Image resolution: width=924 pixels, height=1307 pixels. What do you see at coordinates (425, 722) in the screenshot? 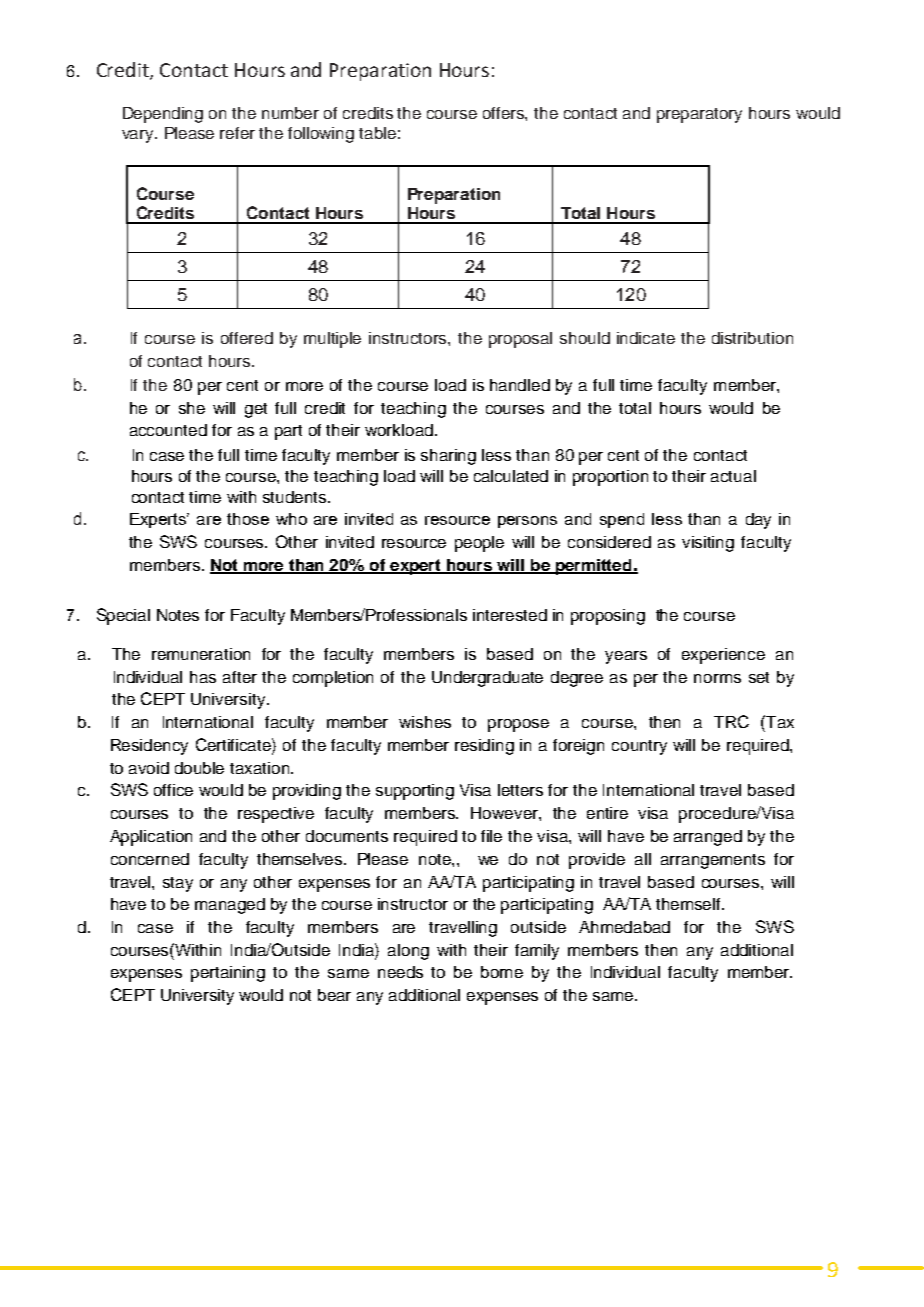
I see `wishes` at bounding box center [425, 722].
